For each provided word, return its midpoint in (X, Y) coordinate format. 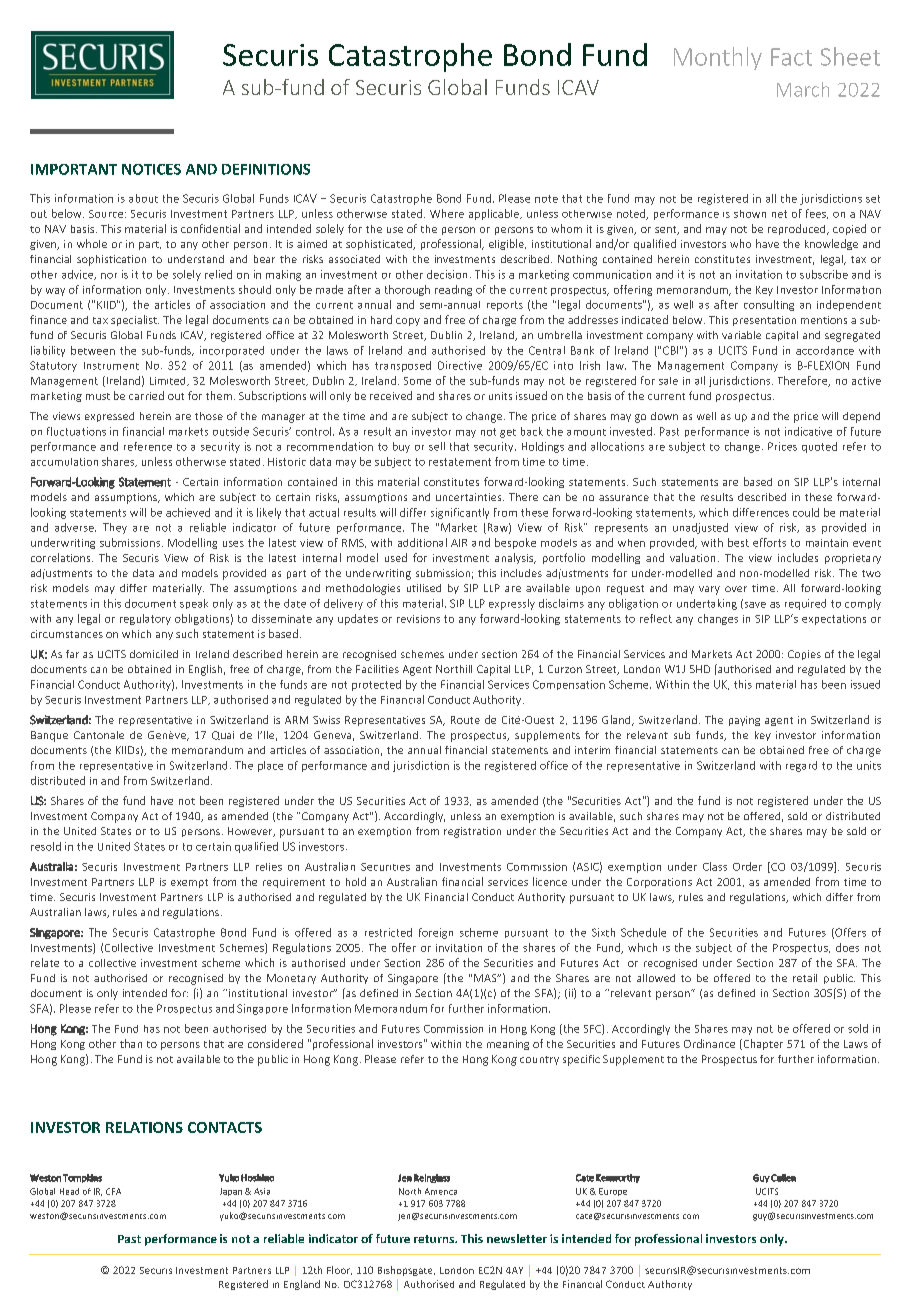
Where (447, 213)
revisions (418, 619)
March (803, 89)
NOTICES (151, 169)
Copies (804, 655)
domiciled (154, 654)
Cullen (783, 1178)
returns (435, 1239)
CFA (113, 1191)
